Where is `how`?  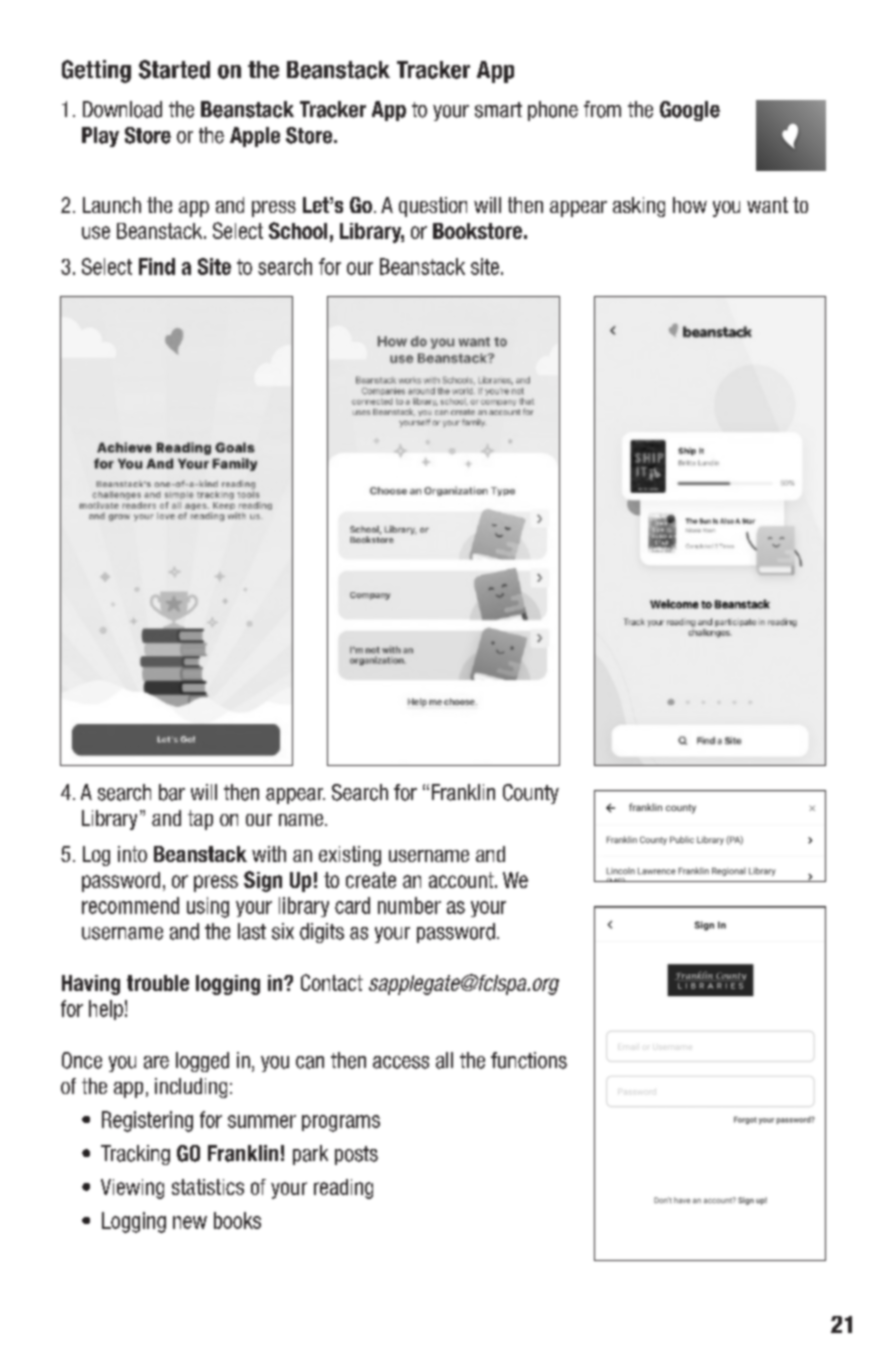
how is located at coordinates (690, 205).
